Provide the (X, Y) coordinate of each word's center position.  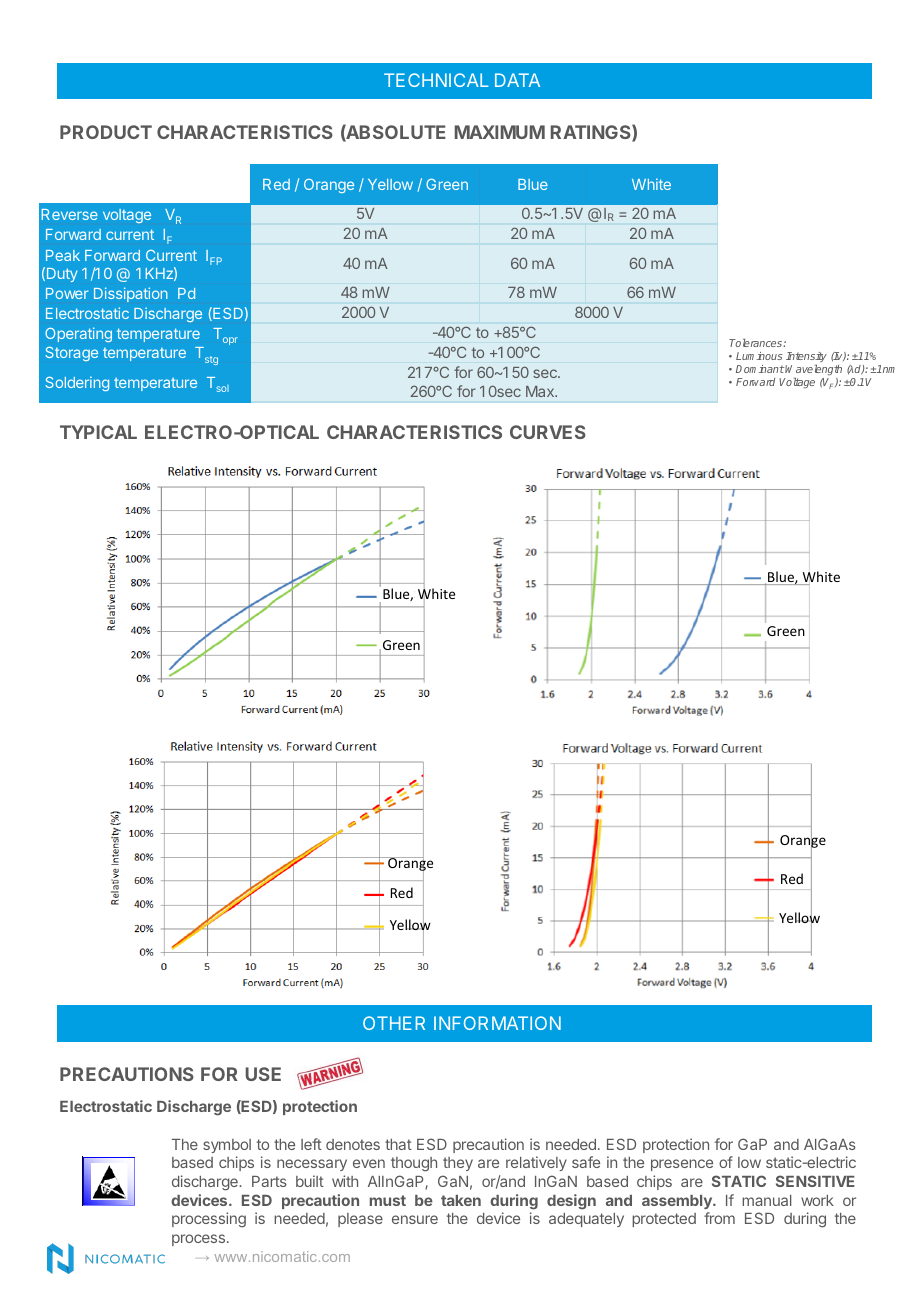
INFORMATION (497, 1023)
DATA (517, 80)
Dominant (760, 369)
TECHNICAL (436, 80)
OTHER (394, 1023)
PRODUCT (106, 132)
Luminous (759, 356)
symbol (227, 1146)
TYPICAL (98, 432)
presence (682, 1165)
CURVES (548, 432)
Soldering (77, 383)
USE (263, 1074)
